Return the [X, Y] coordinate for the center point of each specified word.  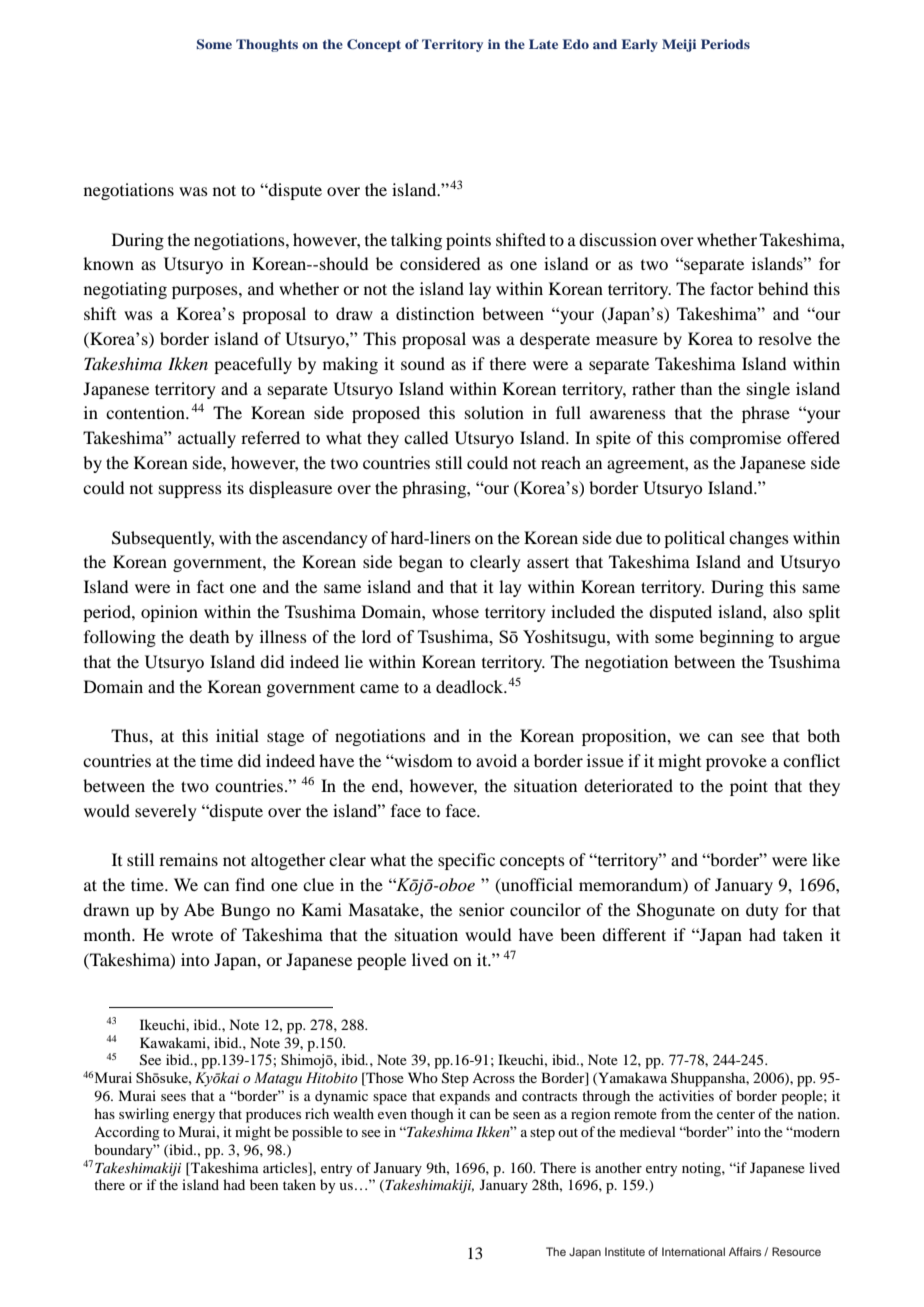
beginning [736, 638]
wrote [192, 935]
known [108, 263]
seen [526, 1115]
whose [455, 611]
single [768, 390]
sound [423, 363]
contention [146, 412]
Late [543, 44]
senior [482, 909]
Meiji [679, 45]
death [209, 636]
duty [762, 911]
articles [286, 1167]
